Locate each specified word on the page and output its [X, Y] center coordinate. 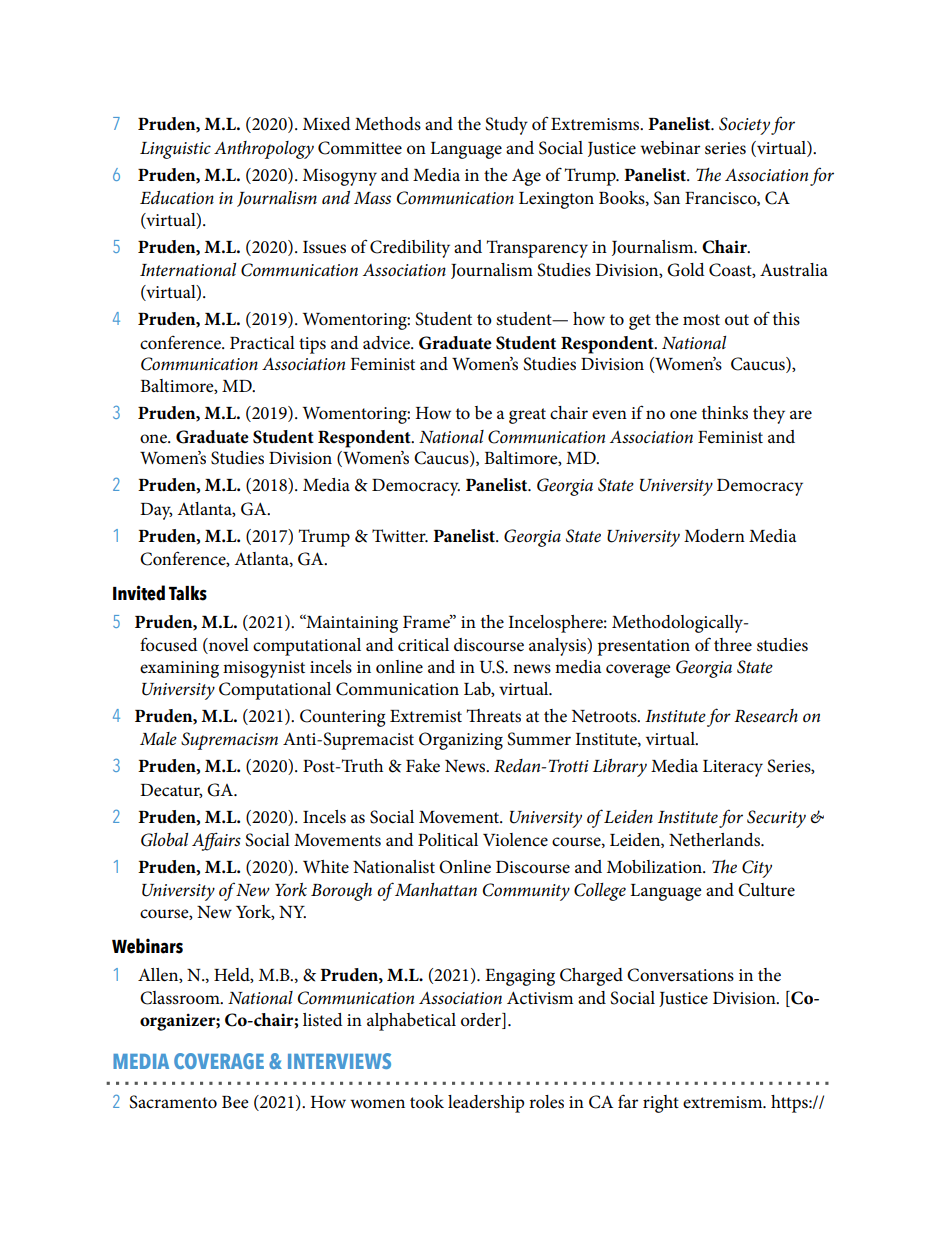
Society [744, 126]
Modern [714, 536]
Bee [235, 1102]
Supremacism [229, 741]
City [757, 869]
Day [156, 511]
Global [164, 840]
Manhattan [436, 889]
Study [506, 126]
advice [387, 343]
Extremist [426, 716]
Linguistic [175, 150]
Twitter [400, 535]
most [701, 320]
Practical [262, 343]
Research [766, 716]
